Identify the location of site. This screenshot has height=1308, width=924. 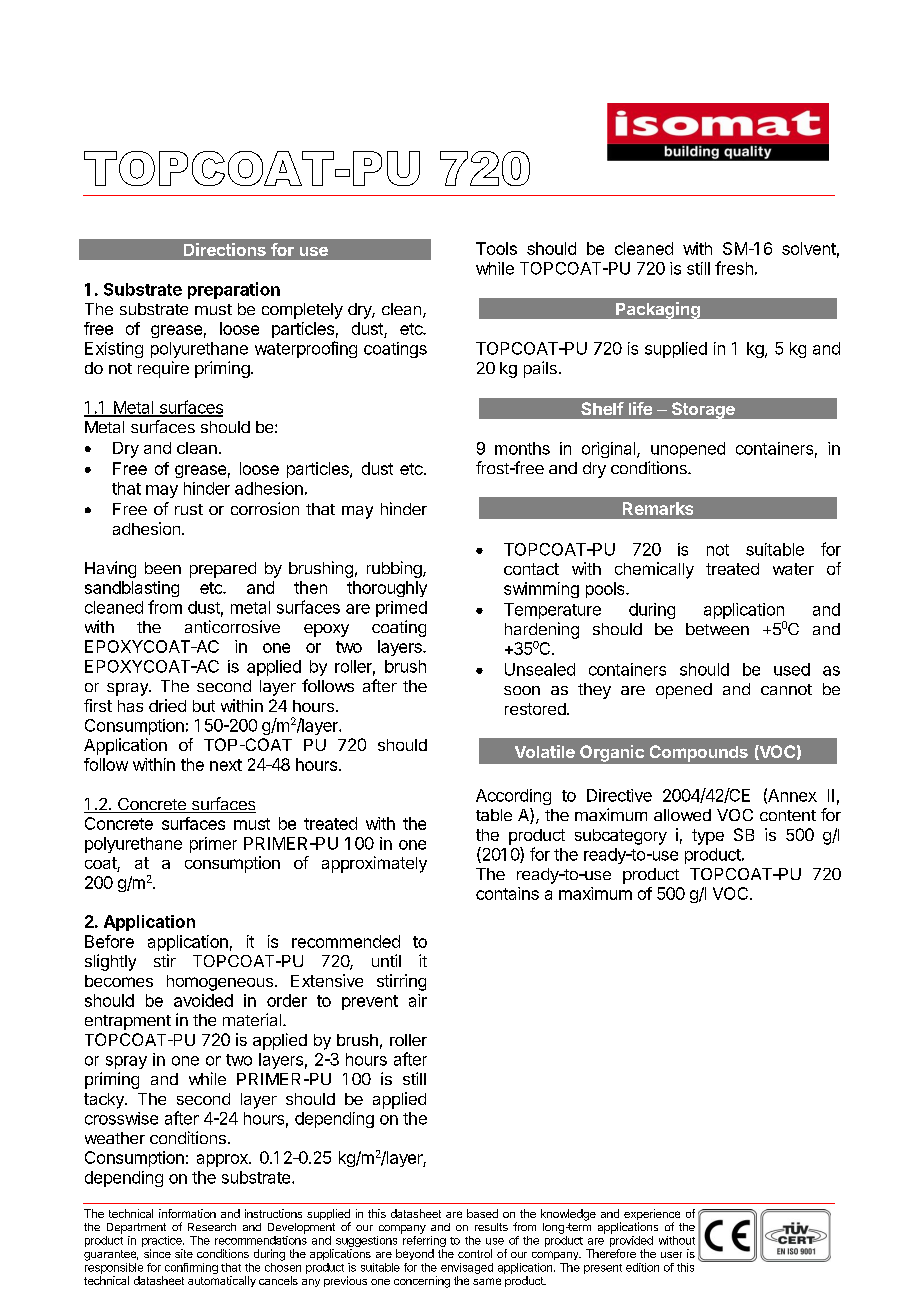
(184, 1253).
